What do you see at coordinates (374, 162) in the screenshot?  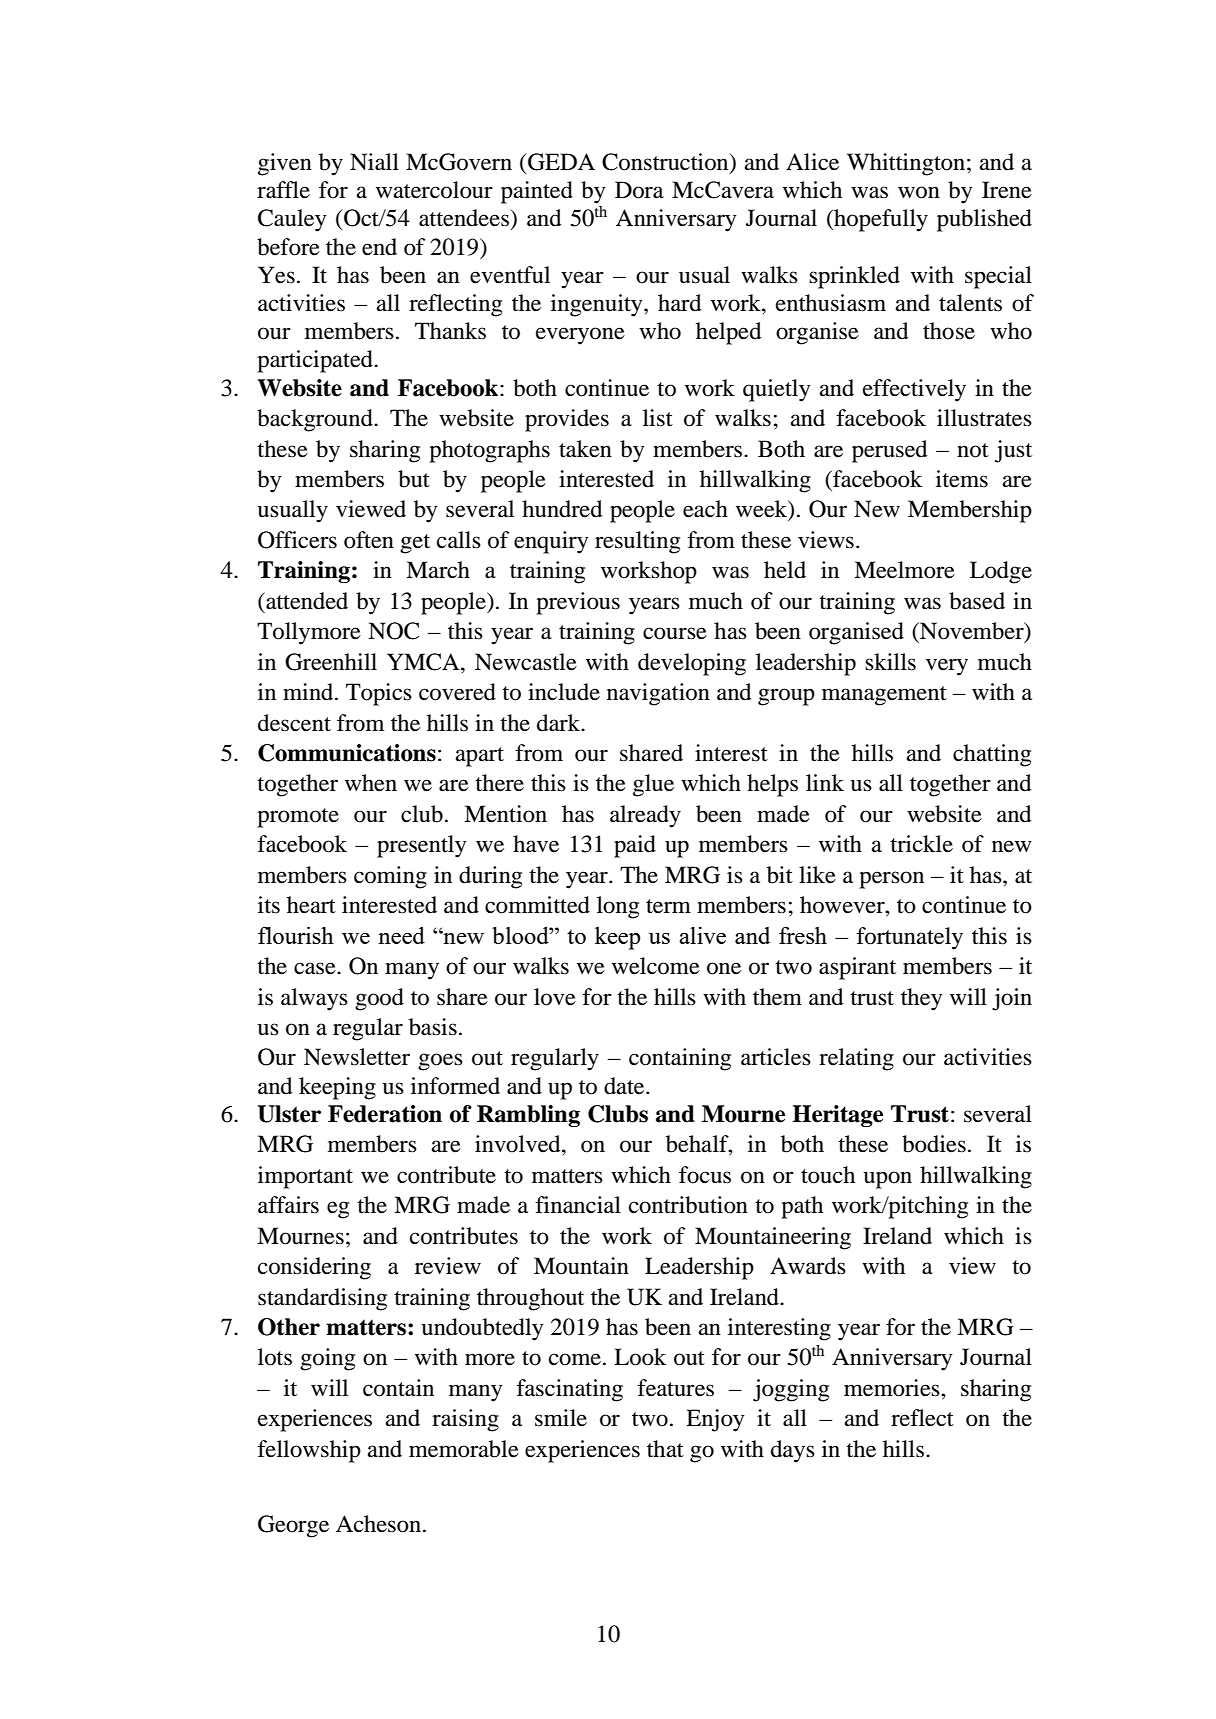 I see `Niall` at bounding box center [374, 162].
